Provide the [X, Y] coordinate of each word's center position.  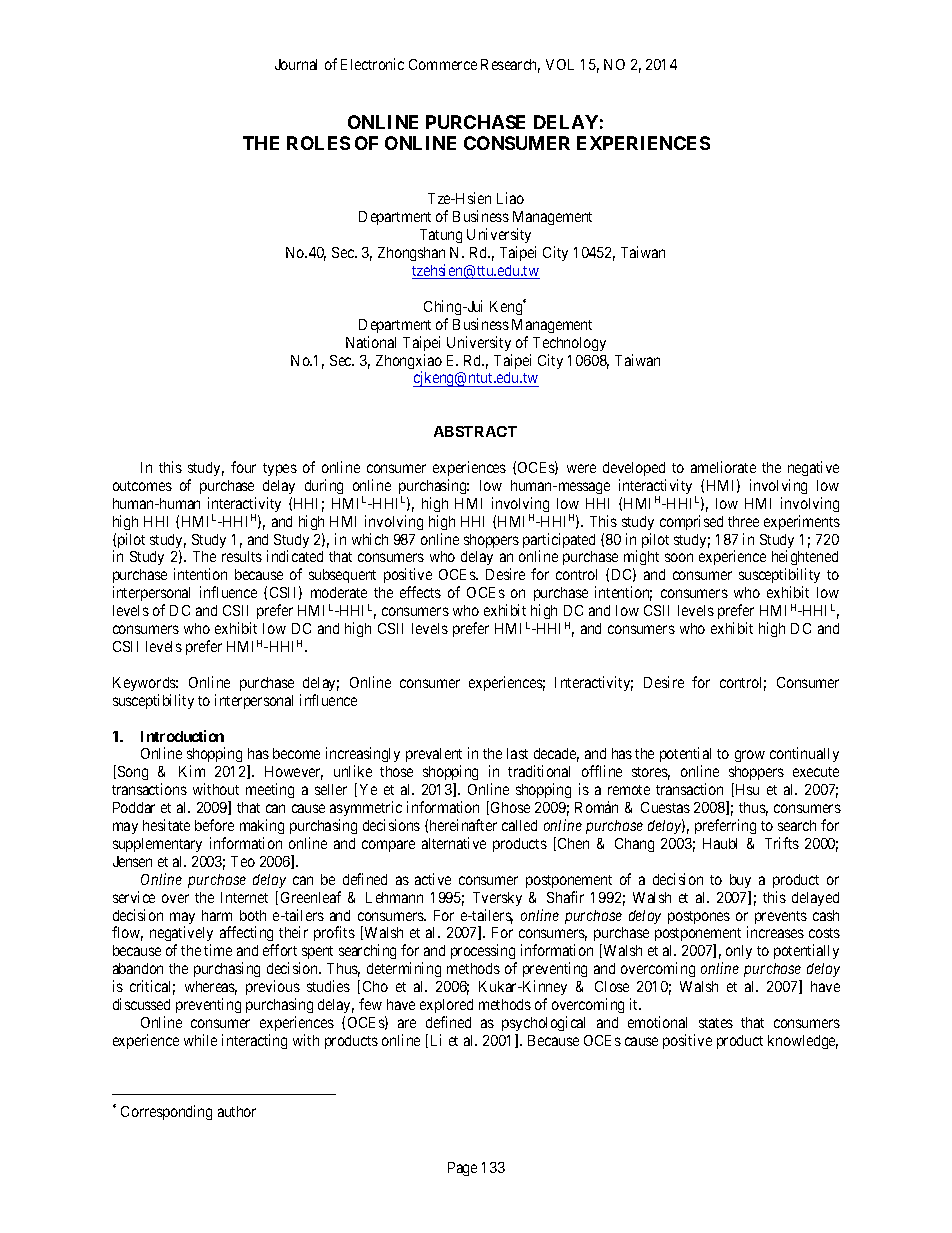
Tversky [497, 899]
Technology [569, 344]
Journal [296, 64]
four [243, 467]
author [237, 1111]
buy [740, 881]
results [242, 556]
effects [420, 592]
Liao [510, 198]
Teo [243, 861]
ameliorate [723, 467]
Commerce [443, 64]
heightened [805, 559]
